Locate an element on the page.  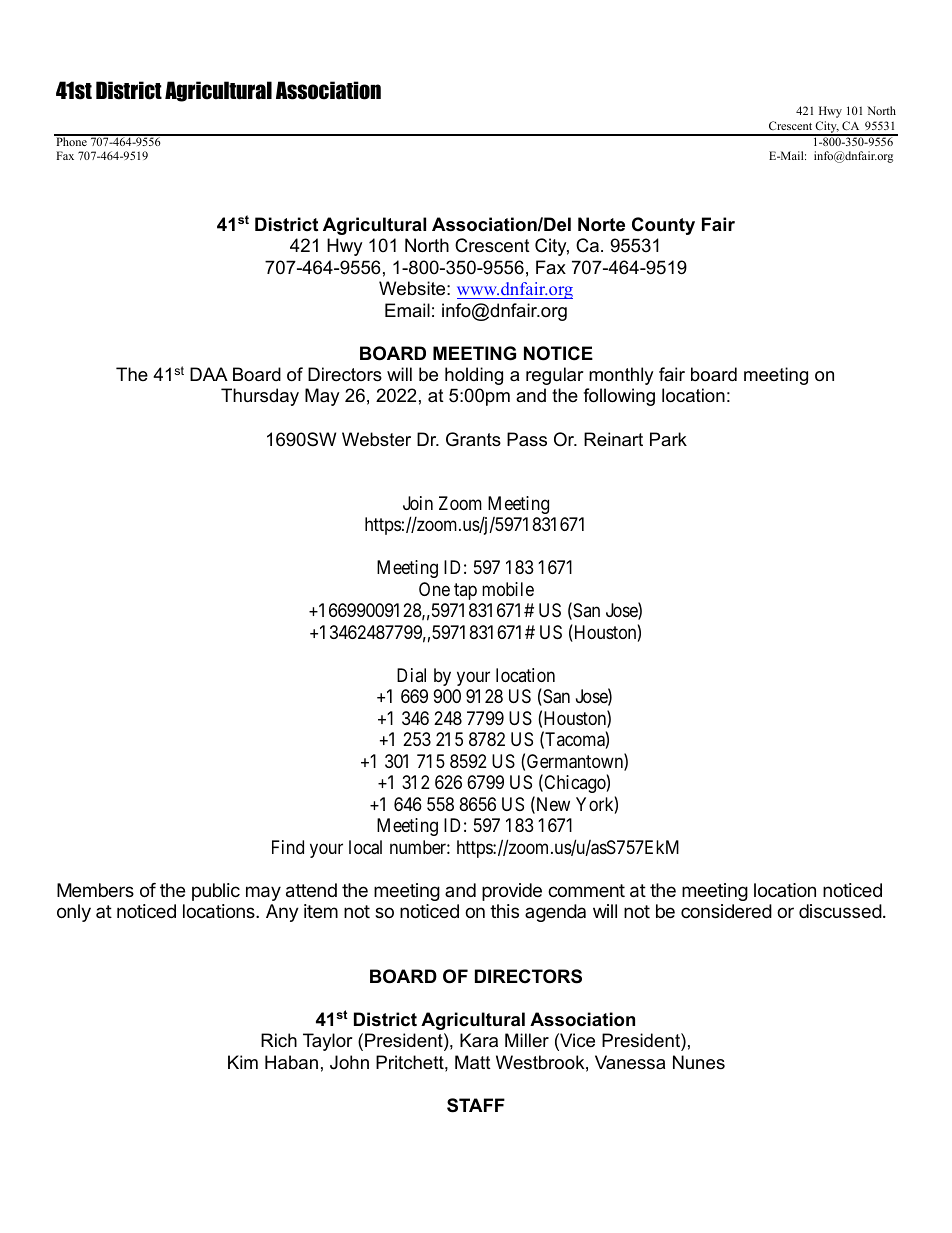
Park is located at coordinates (668, 439).
